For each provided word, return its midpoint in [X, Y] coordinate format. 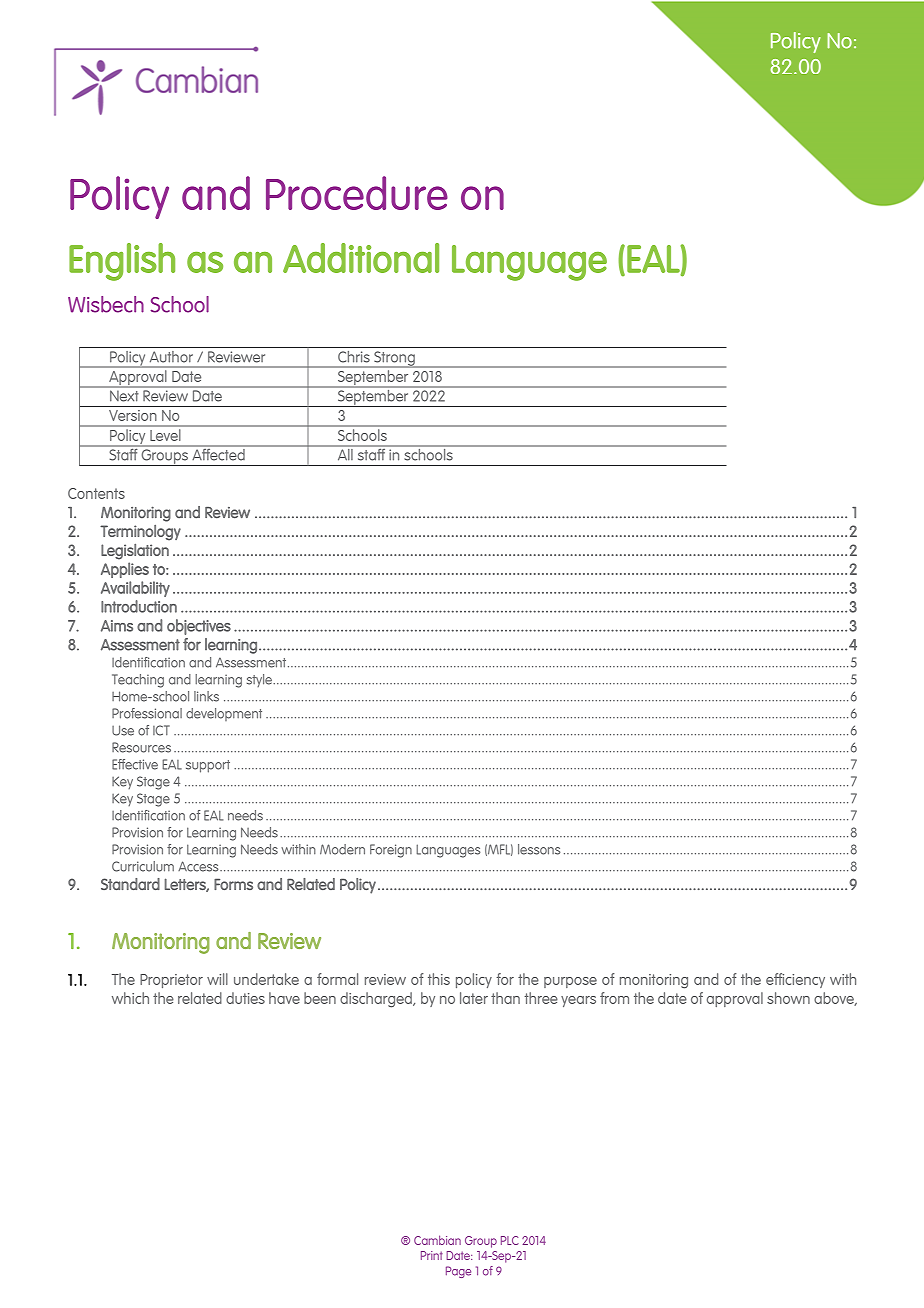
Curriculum [143, 866]
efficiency [795, 980]
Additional [361, 258]
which [130, 998]
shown [788, 998]
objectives [199, 627]
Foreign [391, 851]
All [345, 453]
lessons [539, 849]
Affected [218, 453]
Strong [394, 359]
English [122, 262]
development [224, 714]
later [474, 998]
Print [432, 1255]
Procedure [357, 193]
